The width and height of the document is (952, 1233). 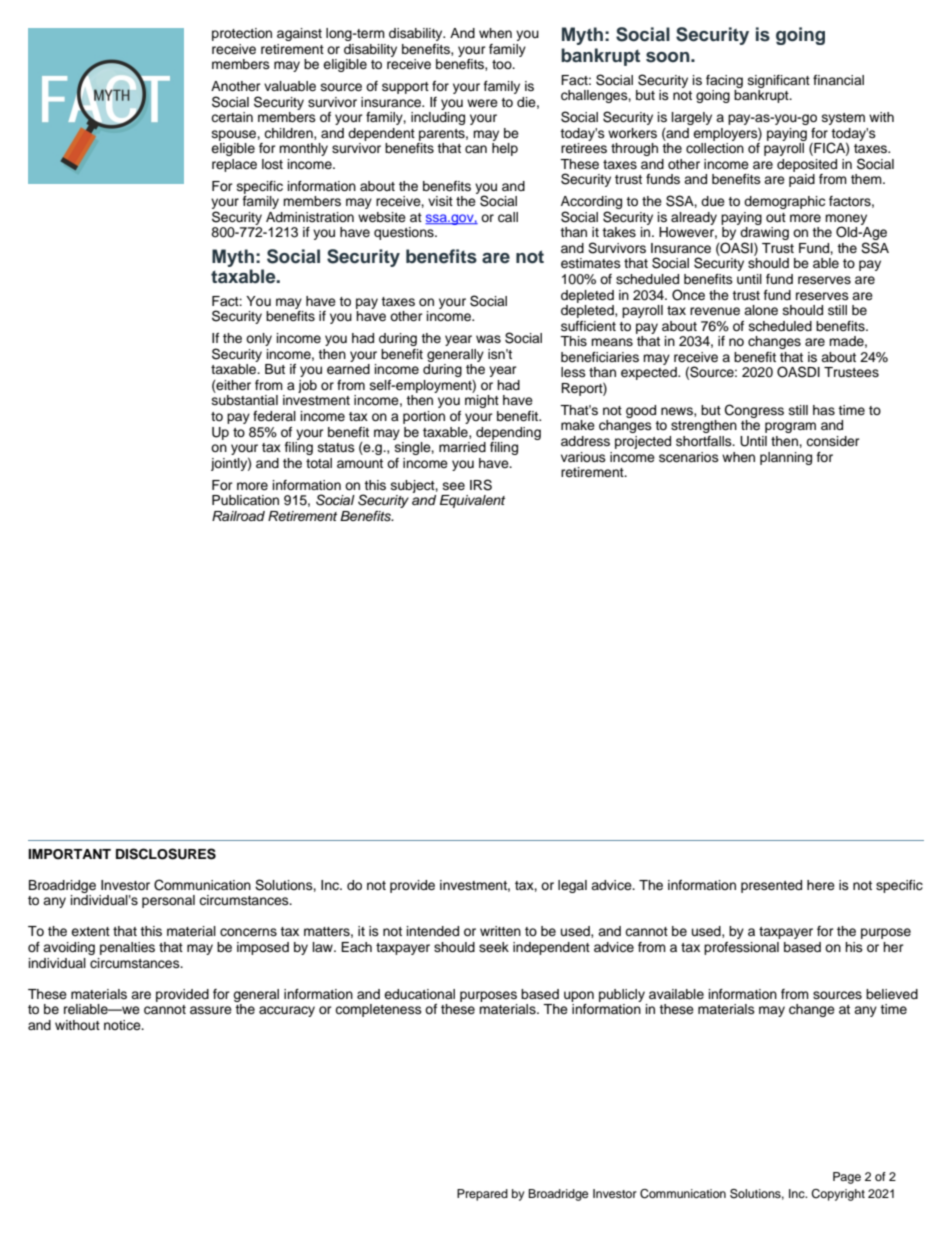 I want to click on too, so click(x=503, y=64).
